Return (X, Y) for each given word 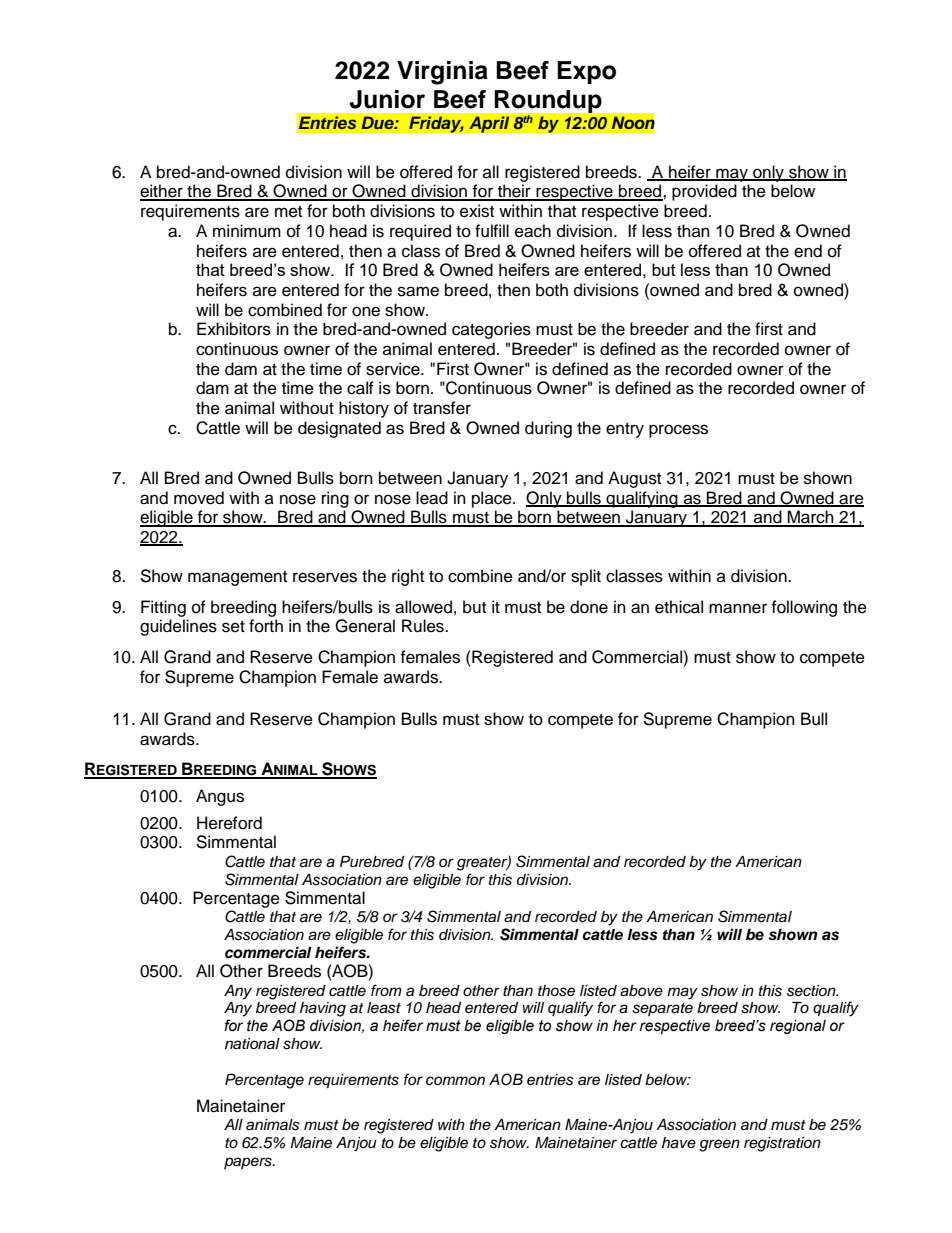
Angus (220, 797)
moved (199, 498)
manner (738, 608)
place (493, 499)
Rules (424, 626)
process (678, 431)
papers (249, 1163)
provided (704, 192)
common (455, 1081)
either (162, 192)
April (489, 124)
